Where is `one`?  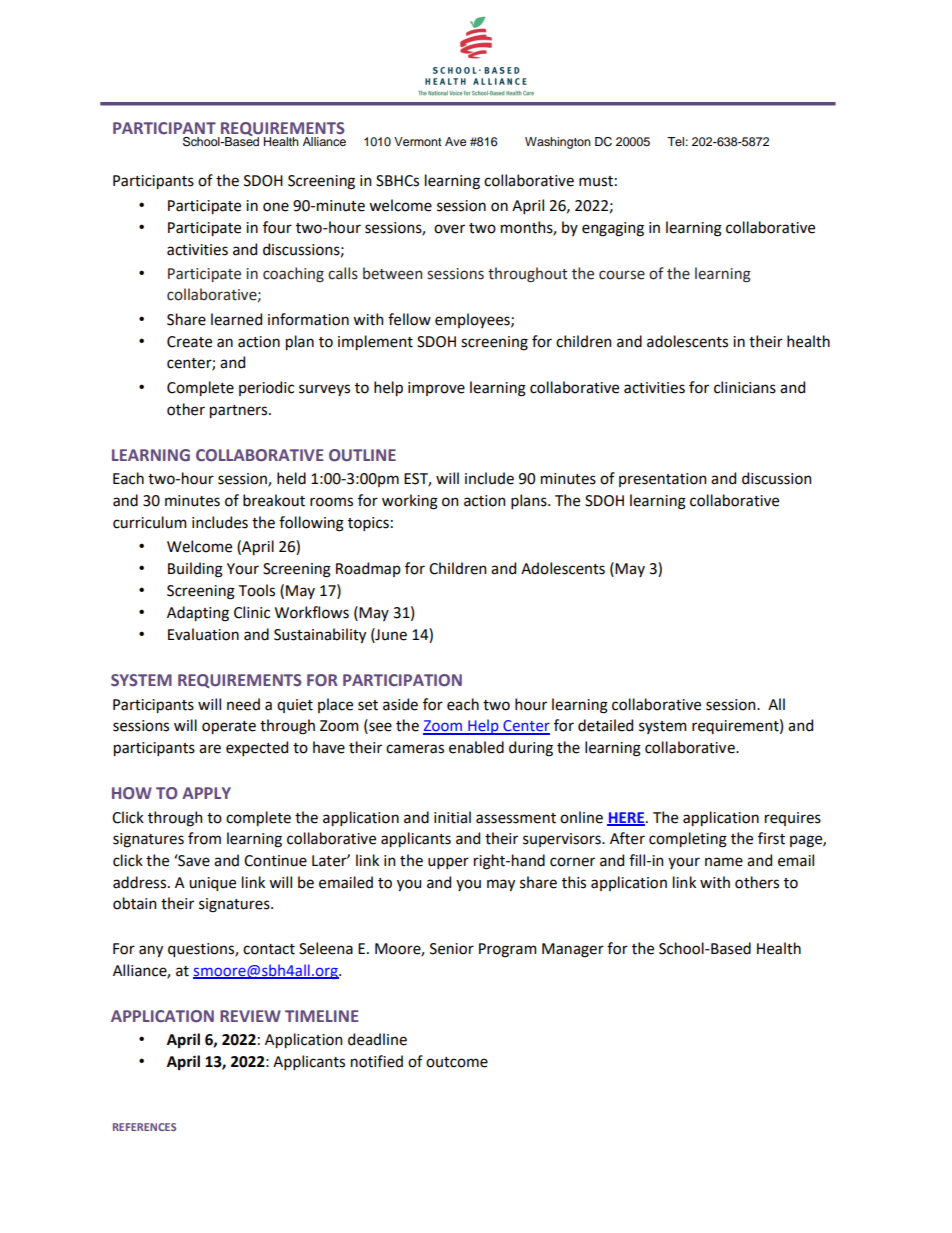
one is located at coordinates (276, 207).
